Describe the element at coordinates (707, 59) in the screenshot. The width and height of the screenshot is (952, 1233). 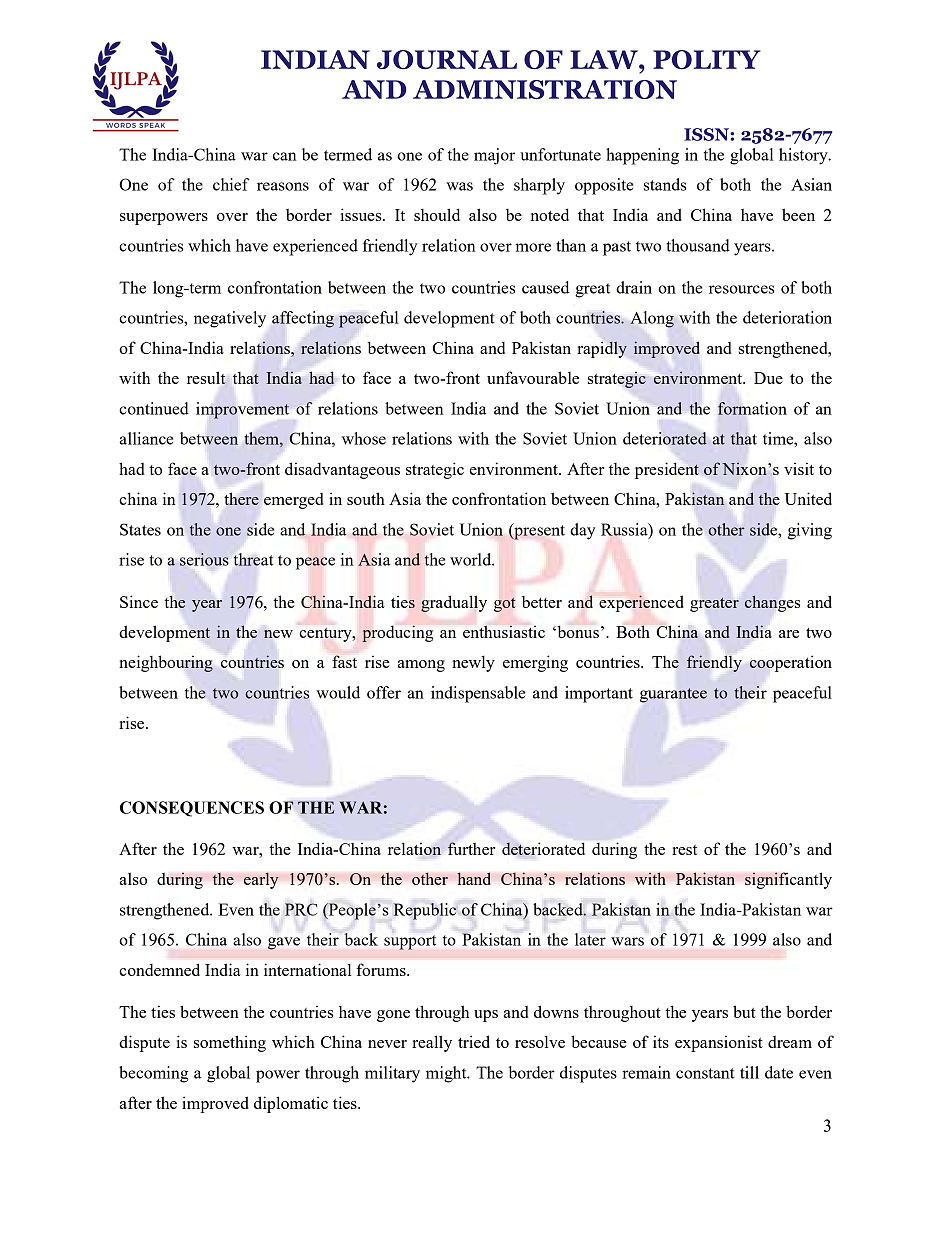
I see `POLITY` at that location.
